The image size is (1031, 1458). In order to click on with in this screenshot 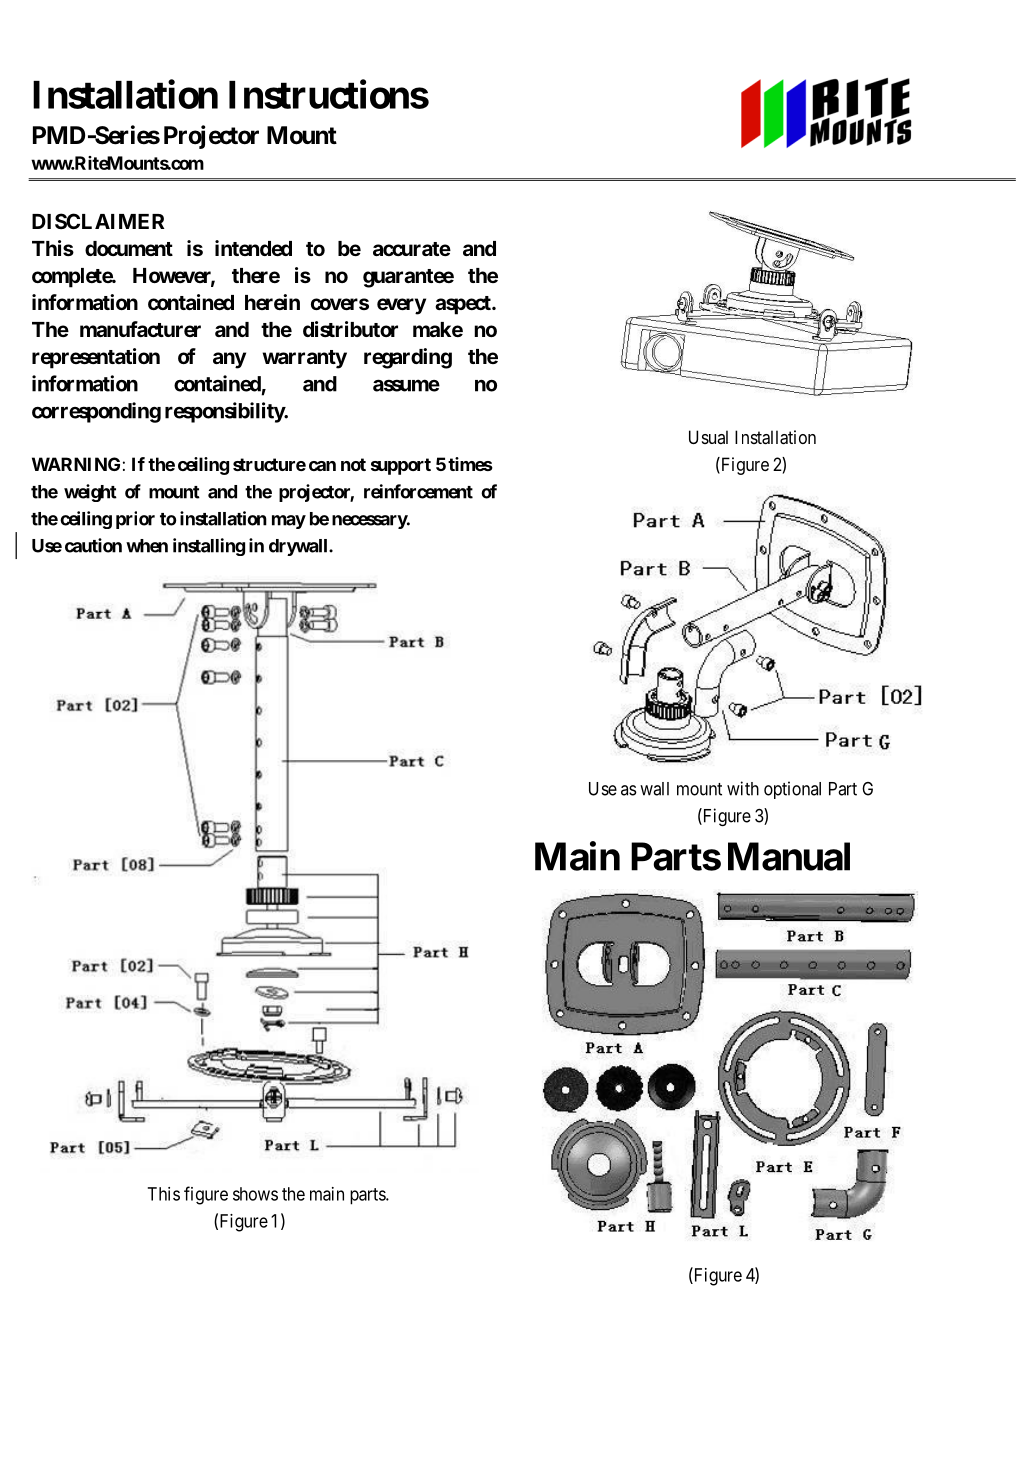, I will do `click(743, 788)`.
